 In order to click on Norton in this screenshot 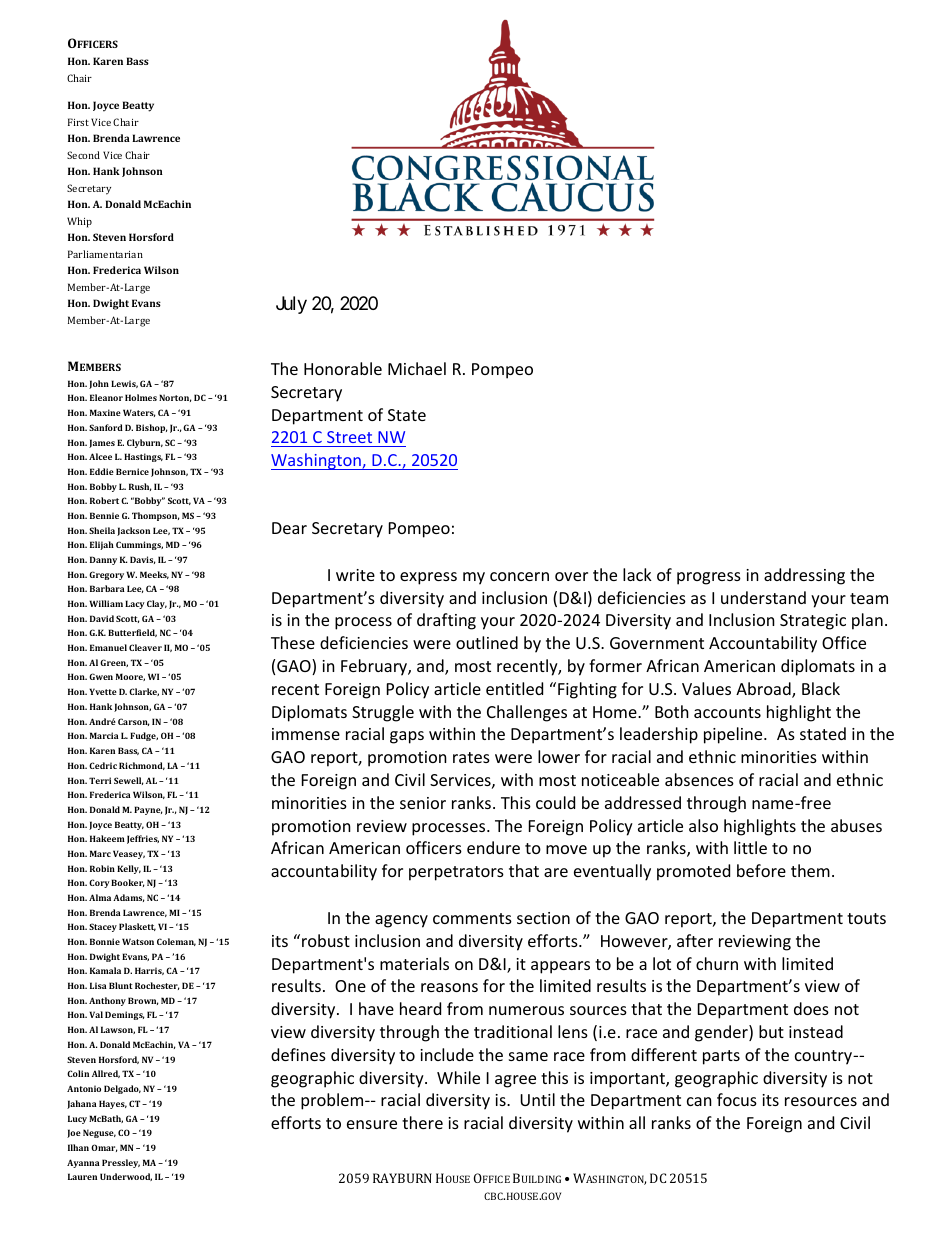, I will do `click(175, 398)`.
